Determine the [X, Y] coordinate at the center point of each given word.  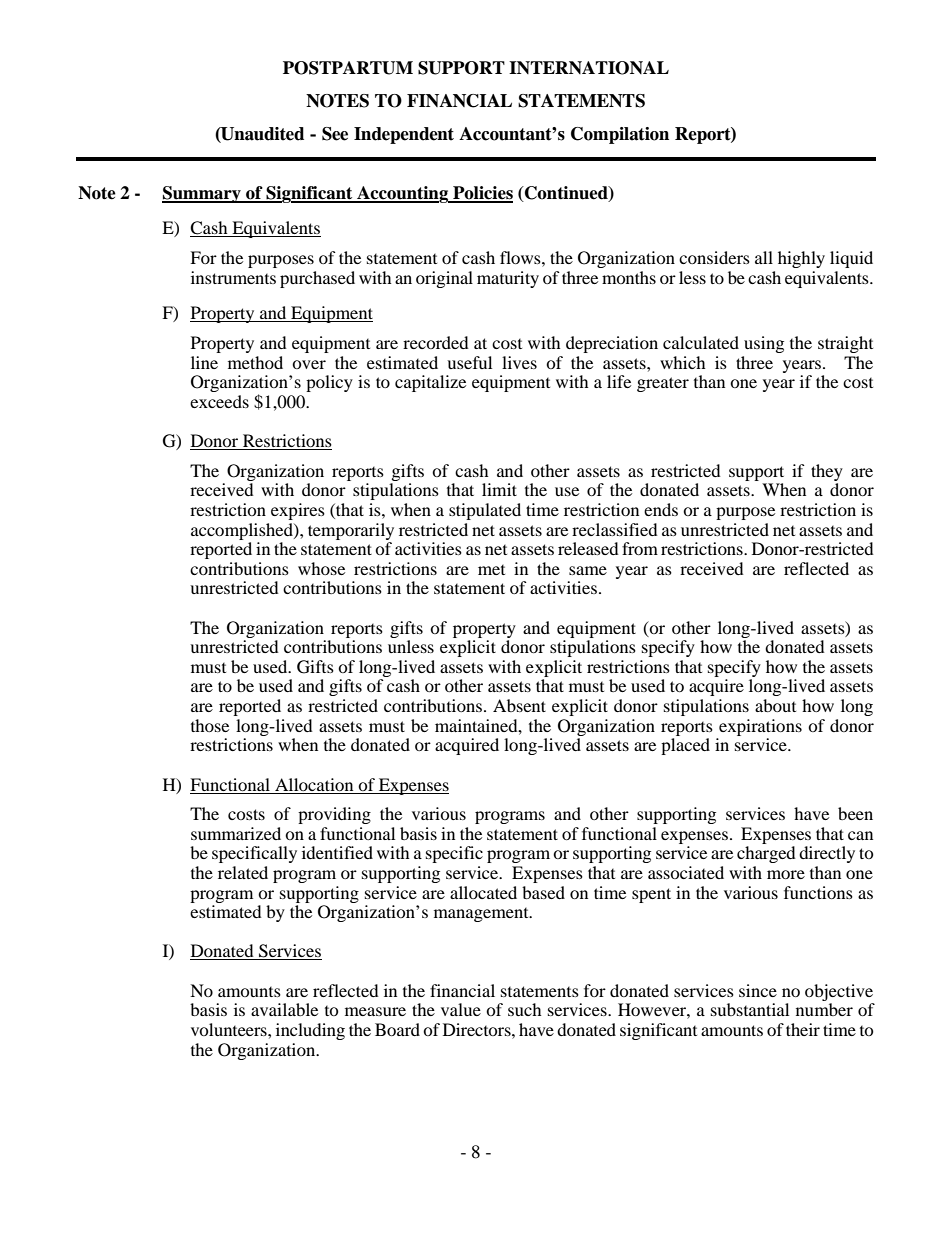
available [284, 1009]
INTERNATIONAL [589, 68]
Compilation [620, 135]
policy [329, 383]
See [335, 134]
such [525, 1009]
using [764, 344]
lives [519, 362]
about [775, 705]
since [758, 990]
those [210, 725]
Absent [519, 705]
